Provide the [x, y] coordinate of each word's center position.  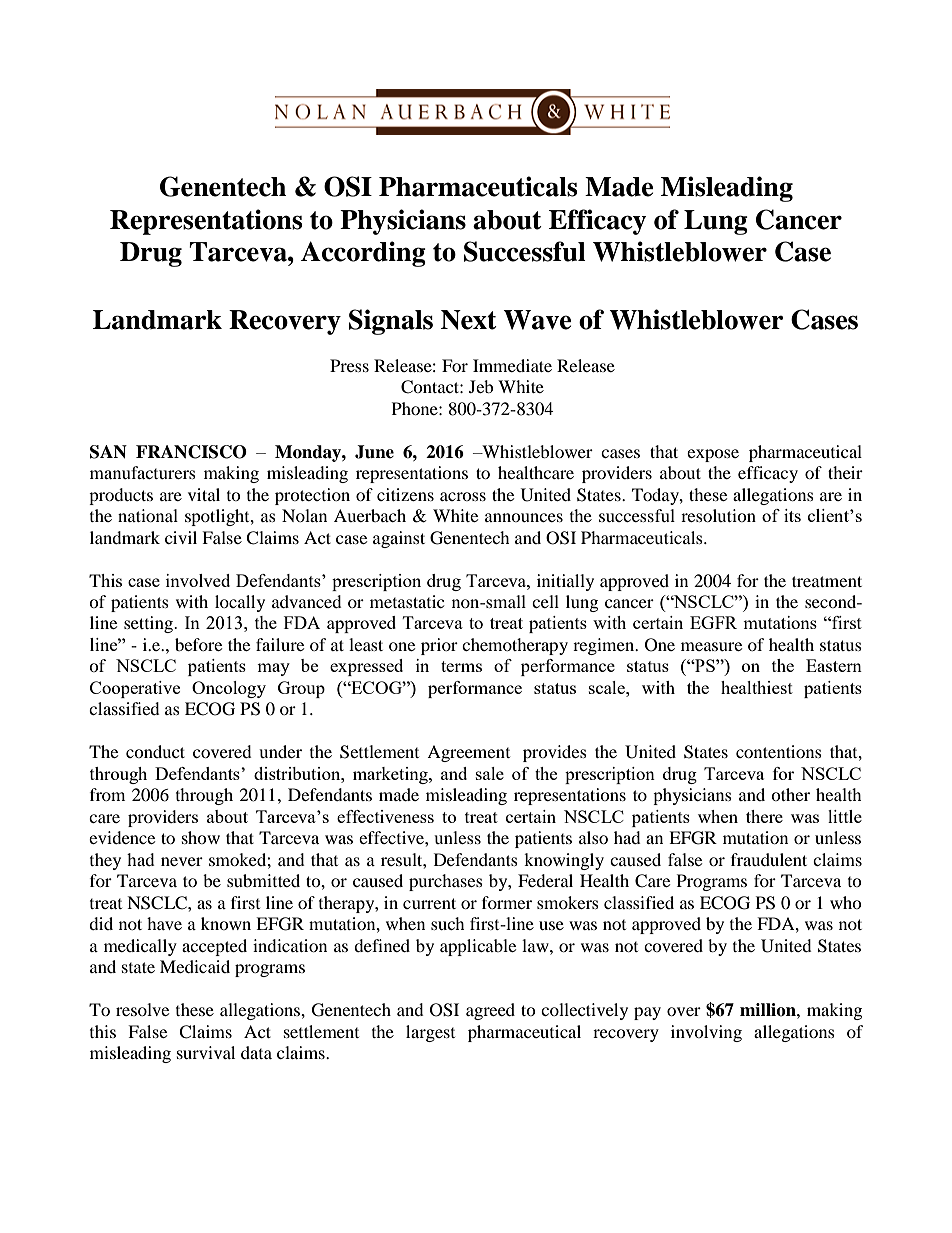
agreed [490, 1011]
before [198, 644]
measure [711, 646]
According [363, 254]
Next [469, 320]
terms [461, 666]
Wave [537, 320]
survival [206, 1052]
